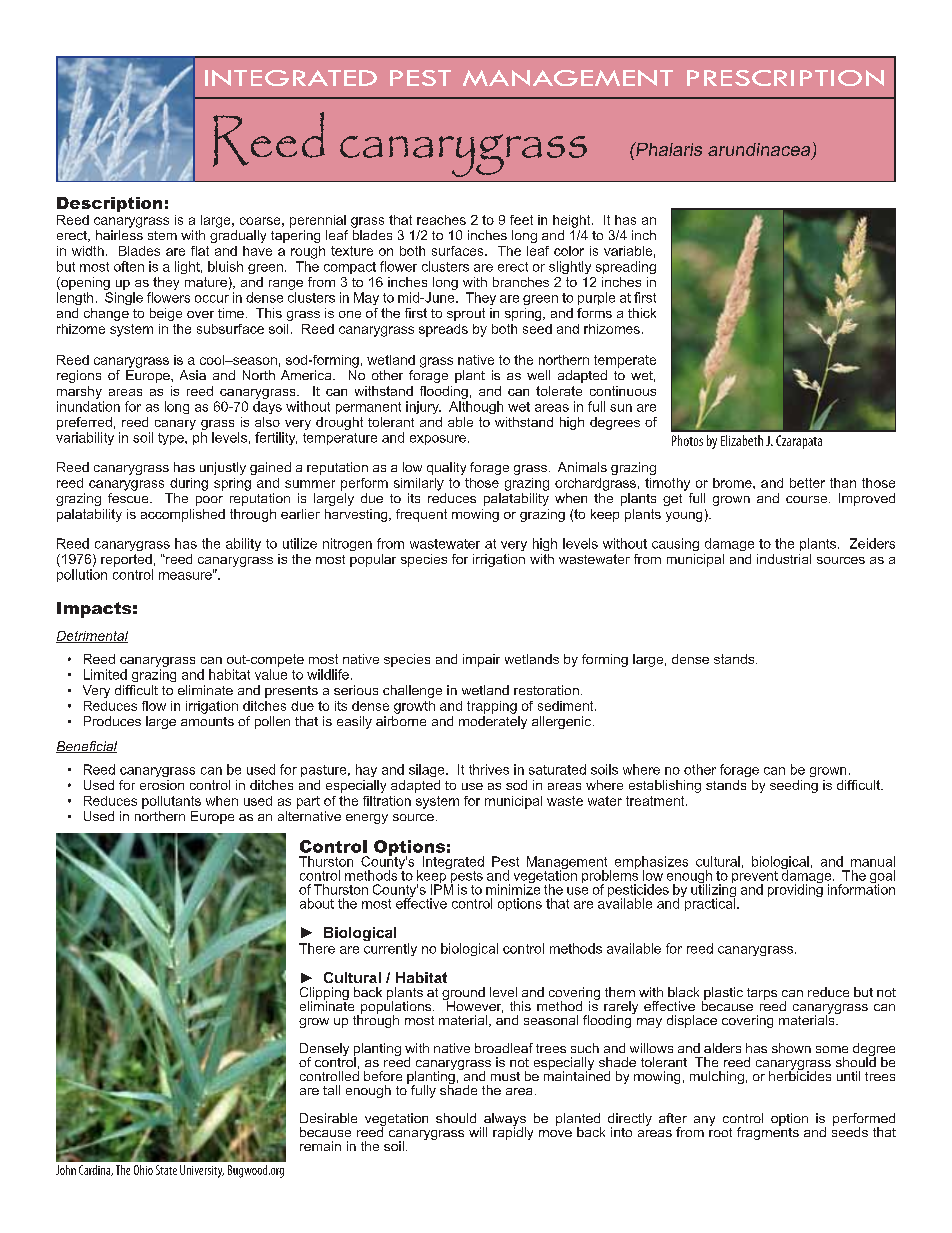  What do you see at coordinates (92, 637) in the image?
I see `Detrimental` at bounding box center [92, 637].
